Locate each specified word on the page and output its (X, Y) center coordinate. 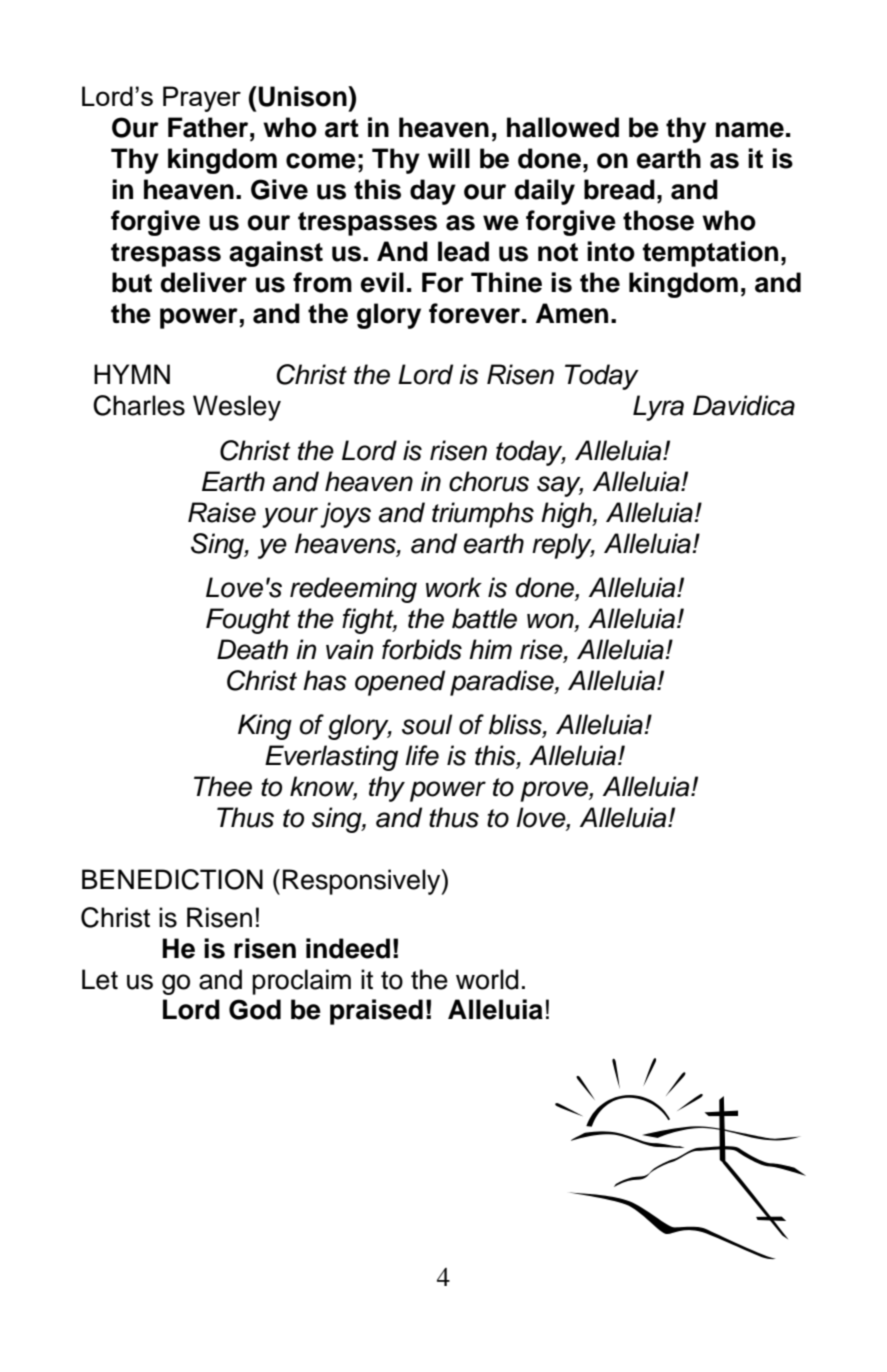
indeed (348, 948)
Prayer (202, 99)
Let (100, 979)
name (750, 130)
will (449, 158)
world (487, 979)
